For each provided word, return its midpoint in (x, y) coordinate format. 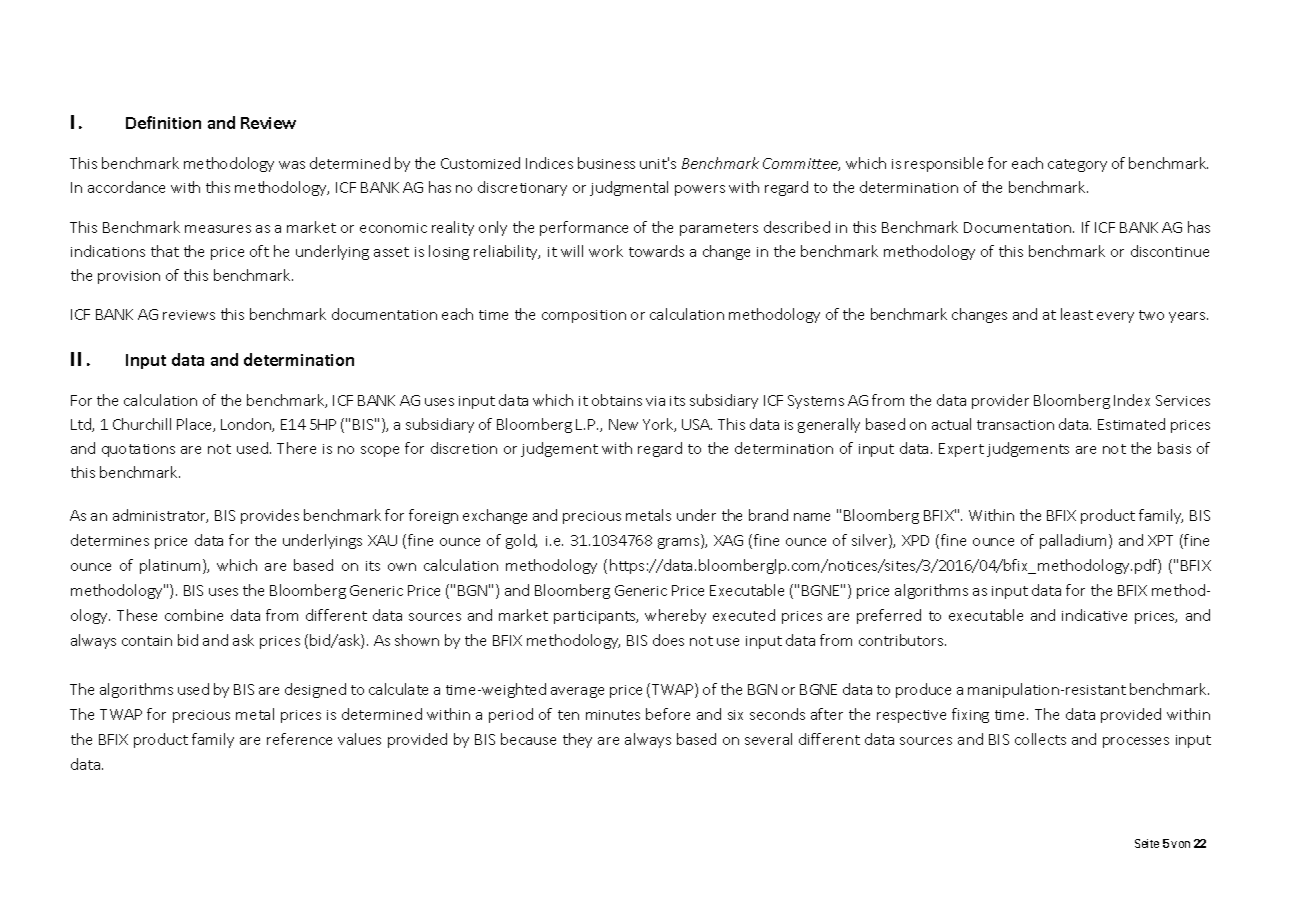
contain (147, 641)
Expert (961, 450)
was (292, 165)
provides (270, 516)
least (1077, 314)
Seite (1147, 843)
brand (768, 515)
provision (129, 277)
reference (299, 739)
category (1077, 165)
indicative (1094, 615)
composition (584, 316)
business (606, 163)
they (577, 740)
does (668, 640)
